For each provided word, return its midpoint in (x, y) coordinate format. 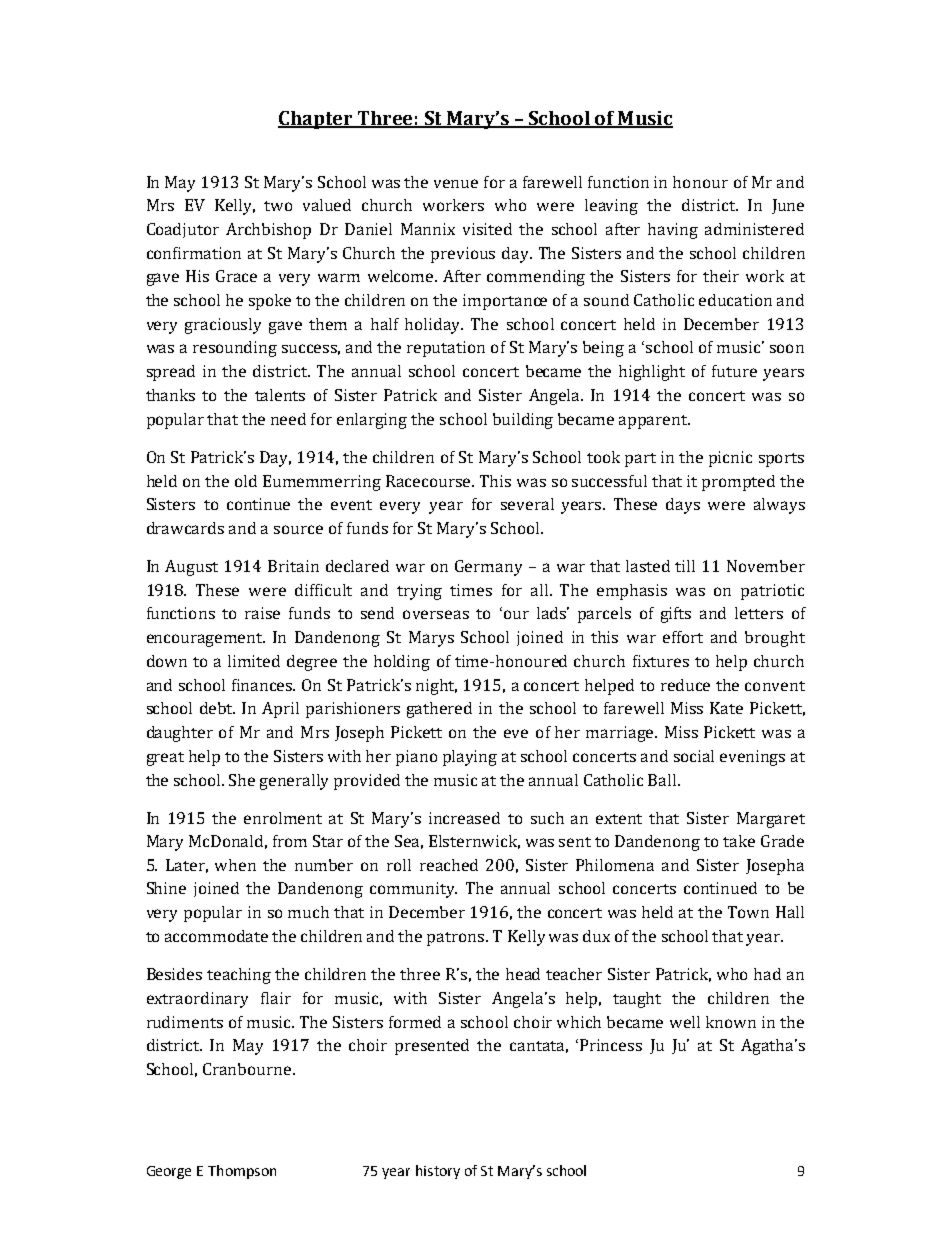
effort (683, 637)
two (278, 206)
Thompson (242, 1172)
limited (254, 661)
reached (449, 865)
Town (748, 912)
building (523, 421)
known (731, 1022)
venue (456, 183)
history (438, 1172)
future (734, 371)
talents (280, 395)
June (788, 206)
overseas (436, 614)
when (235, 865)
